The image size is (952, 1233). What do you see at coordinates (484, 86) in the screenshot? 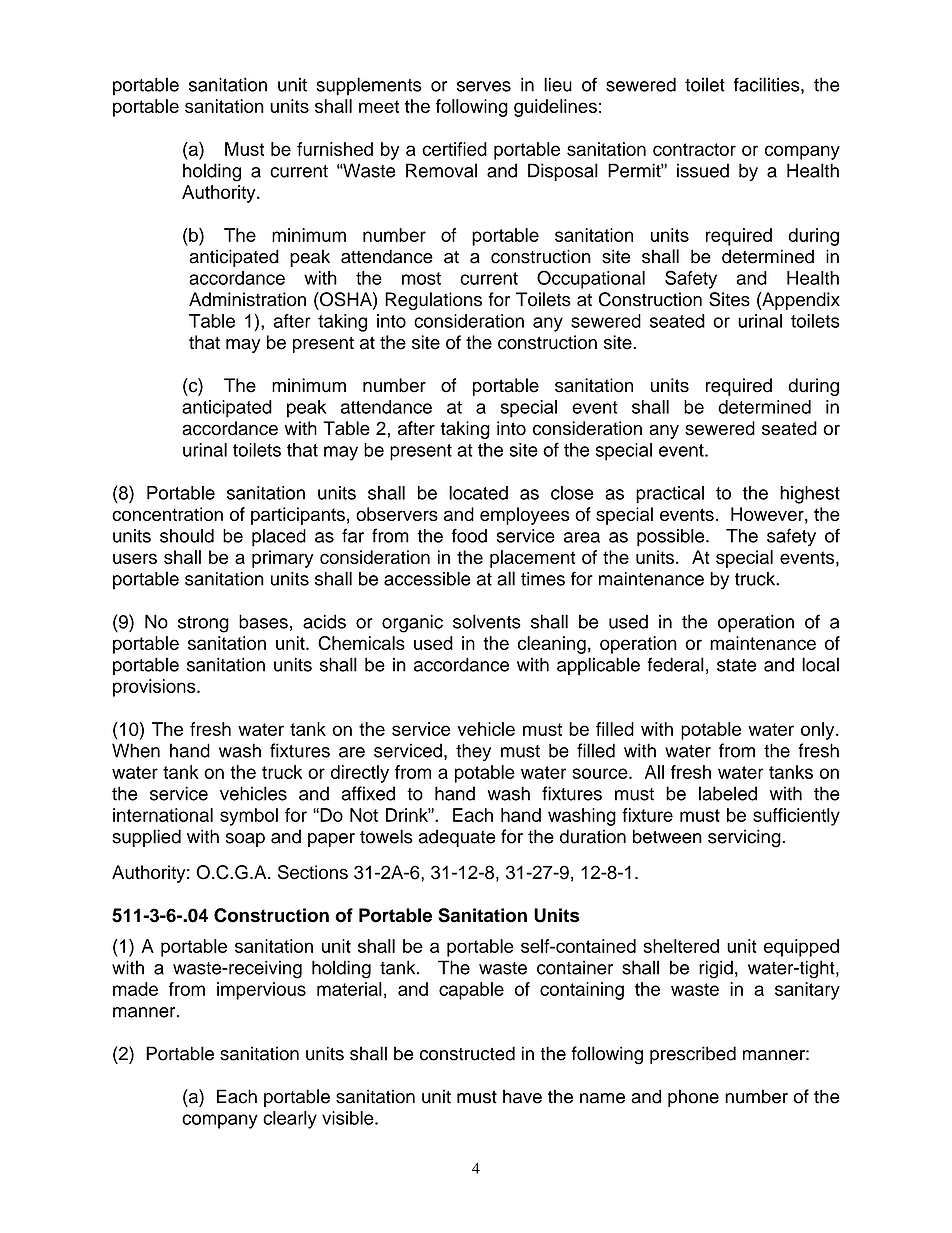
I see `serves` at bounding box center [484, 86].
